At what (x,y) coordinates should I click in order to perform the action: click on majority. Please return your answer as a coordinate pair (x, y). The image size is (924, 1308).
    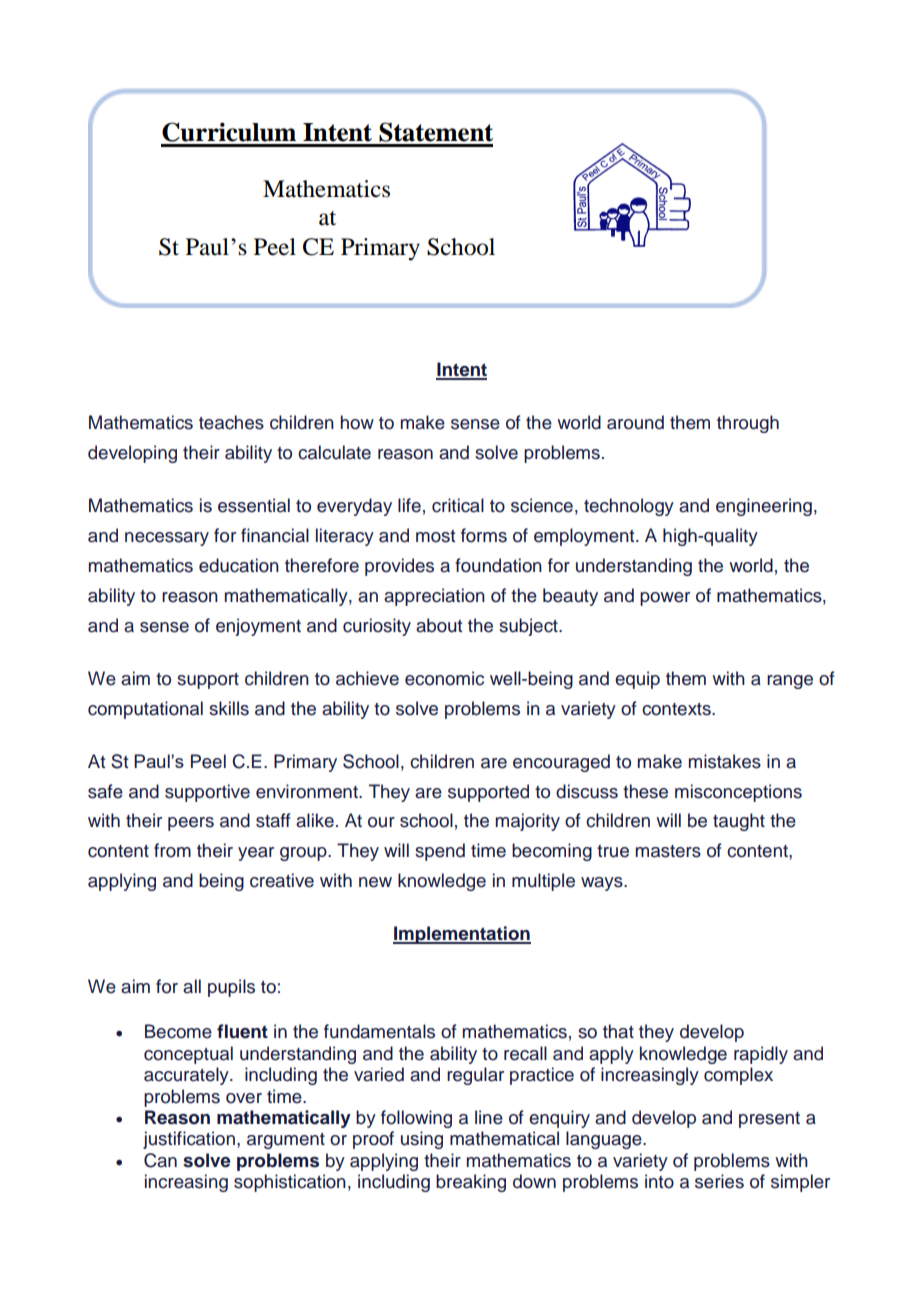
    Looking at the image, I should click on (528, 822).
